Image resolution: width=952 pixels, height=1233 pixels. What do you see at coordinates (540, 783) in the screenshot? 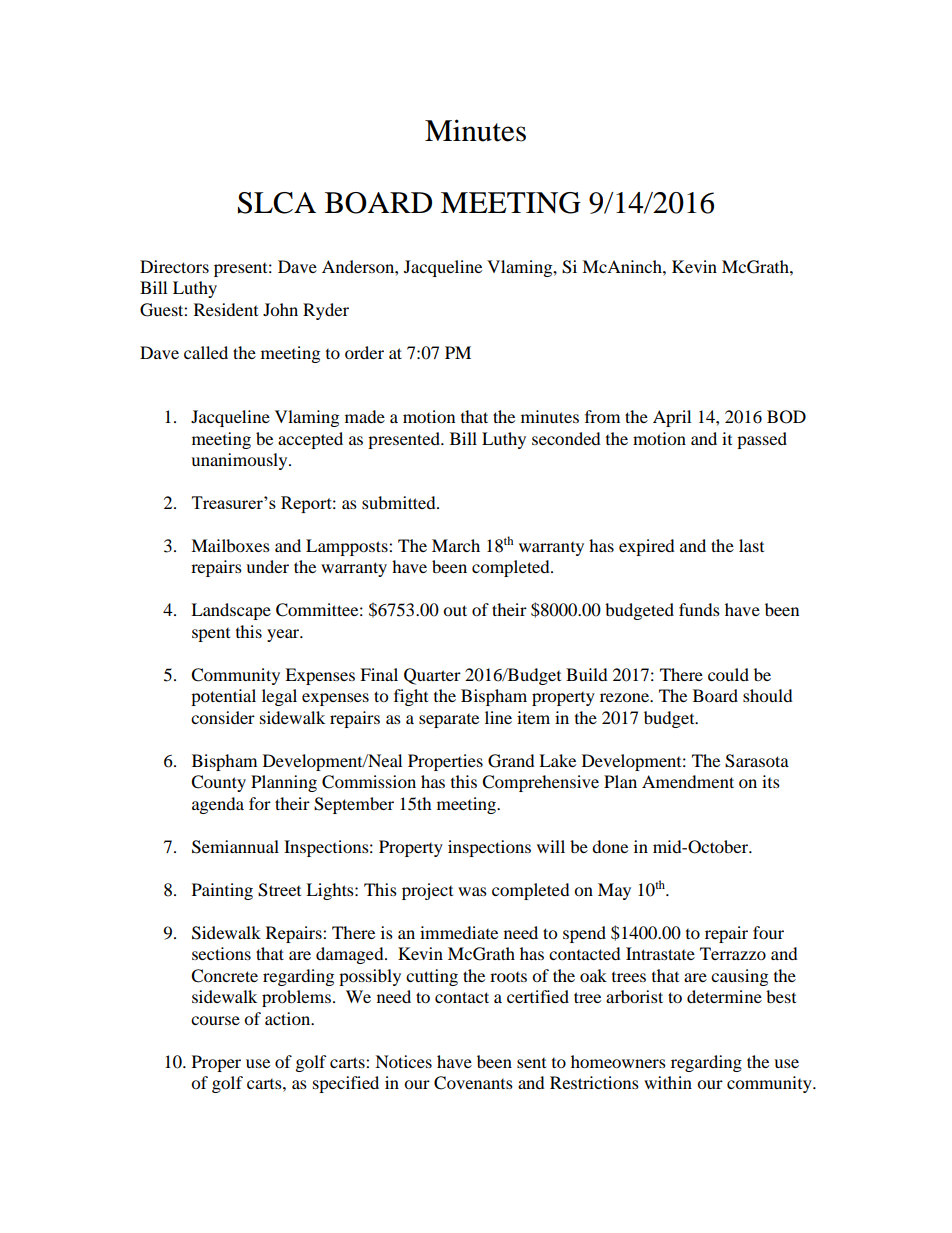
I see `Comprehensive` at bounding box center [540, 783].
